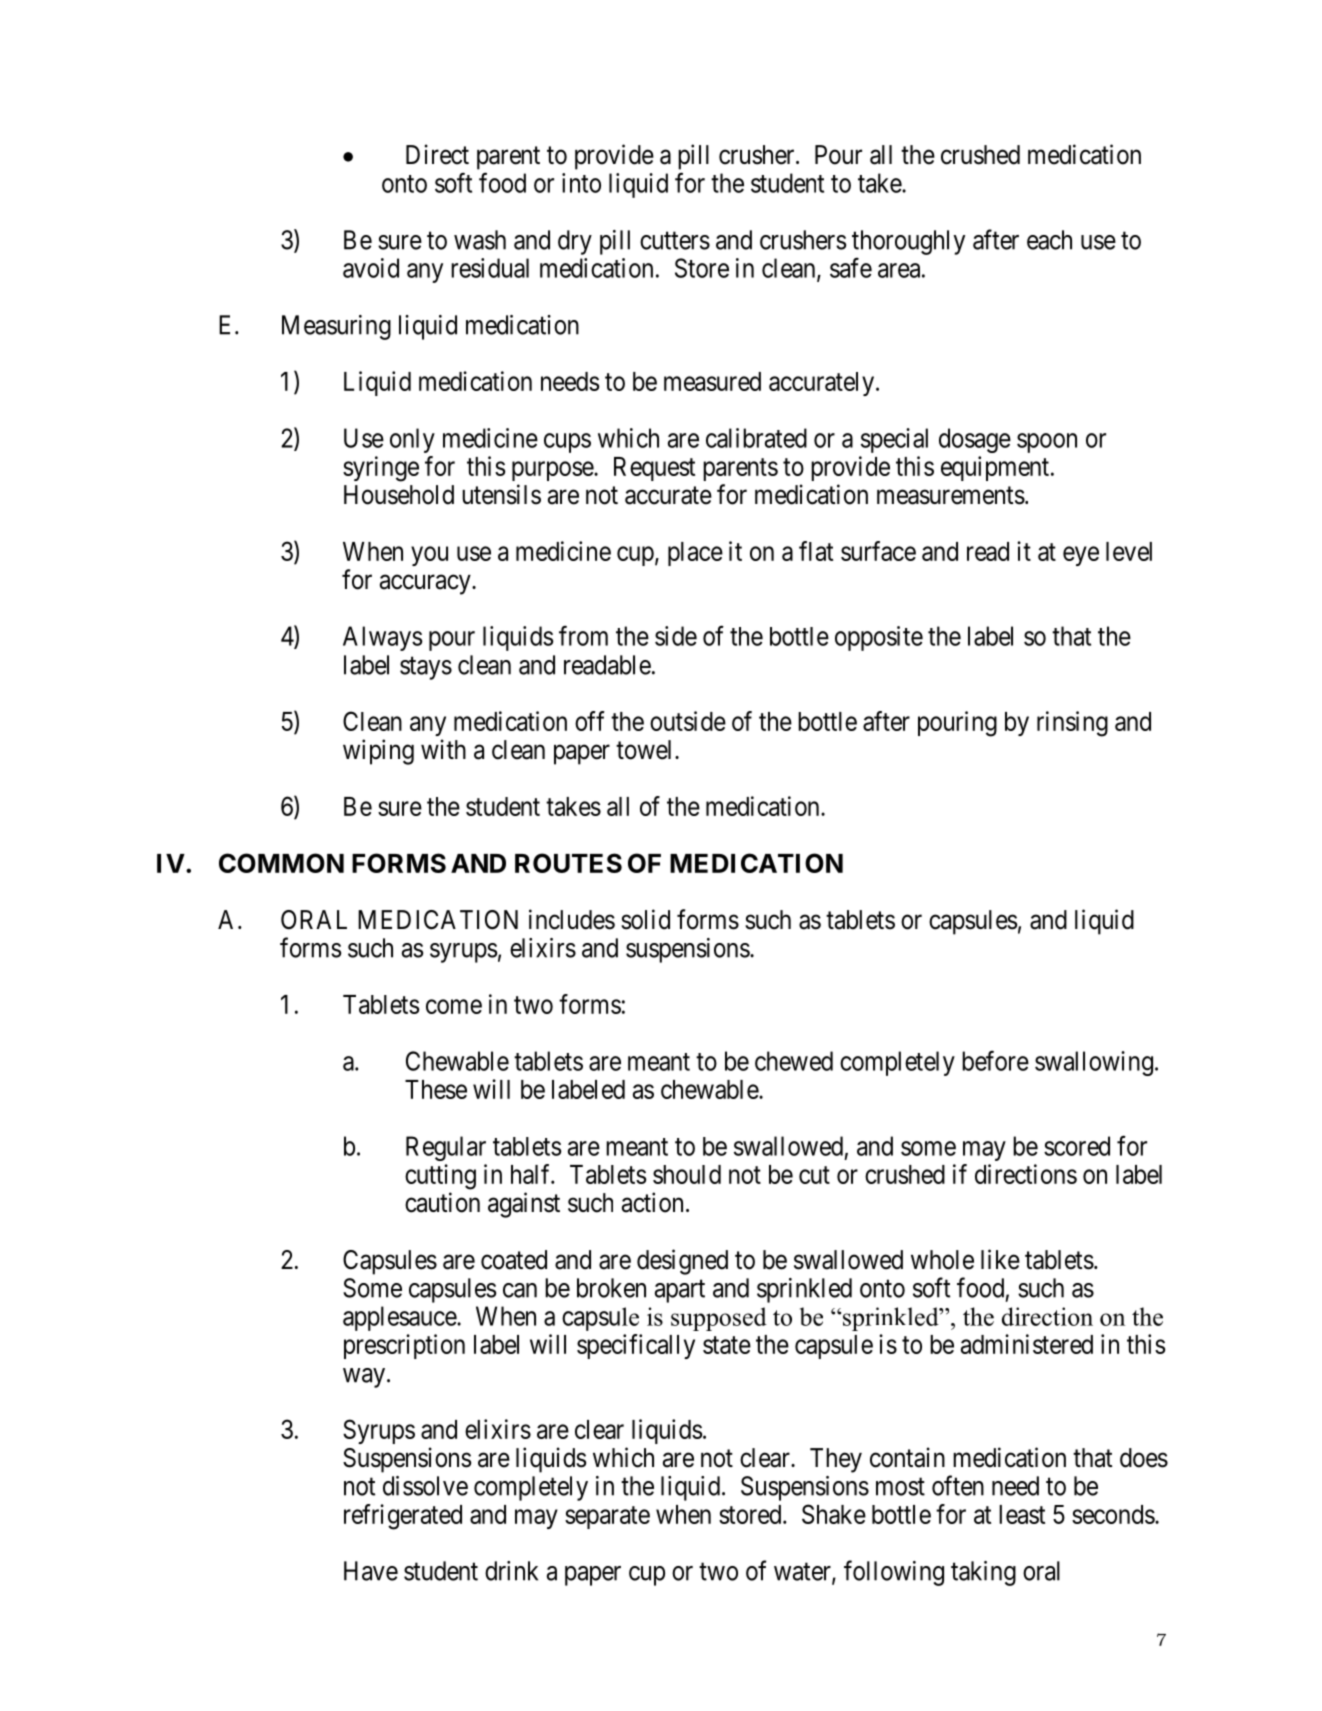 The image size is (1322, 1711). I want to click on you, so click(429, 556).
